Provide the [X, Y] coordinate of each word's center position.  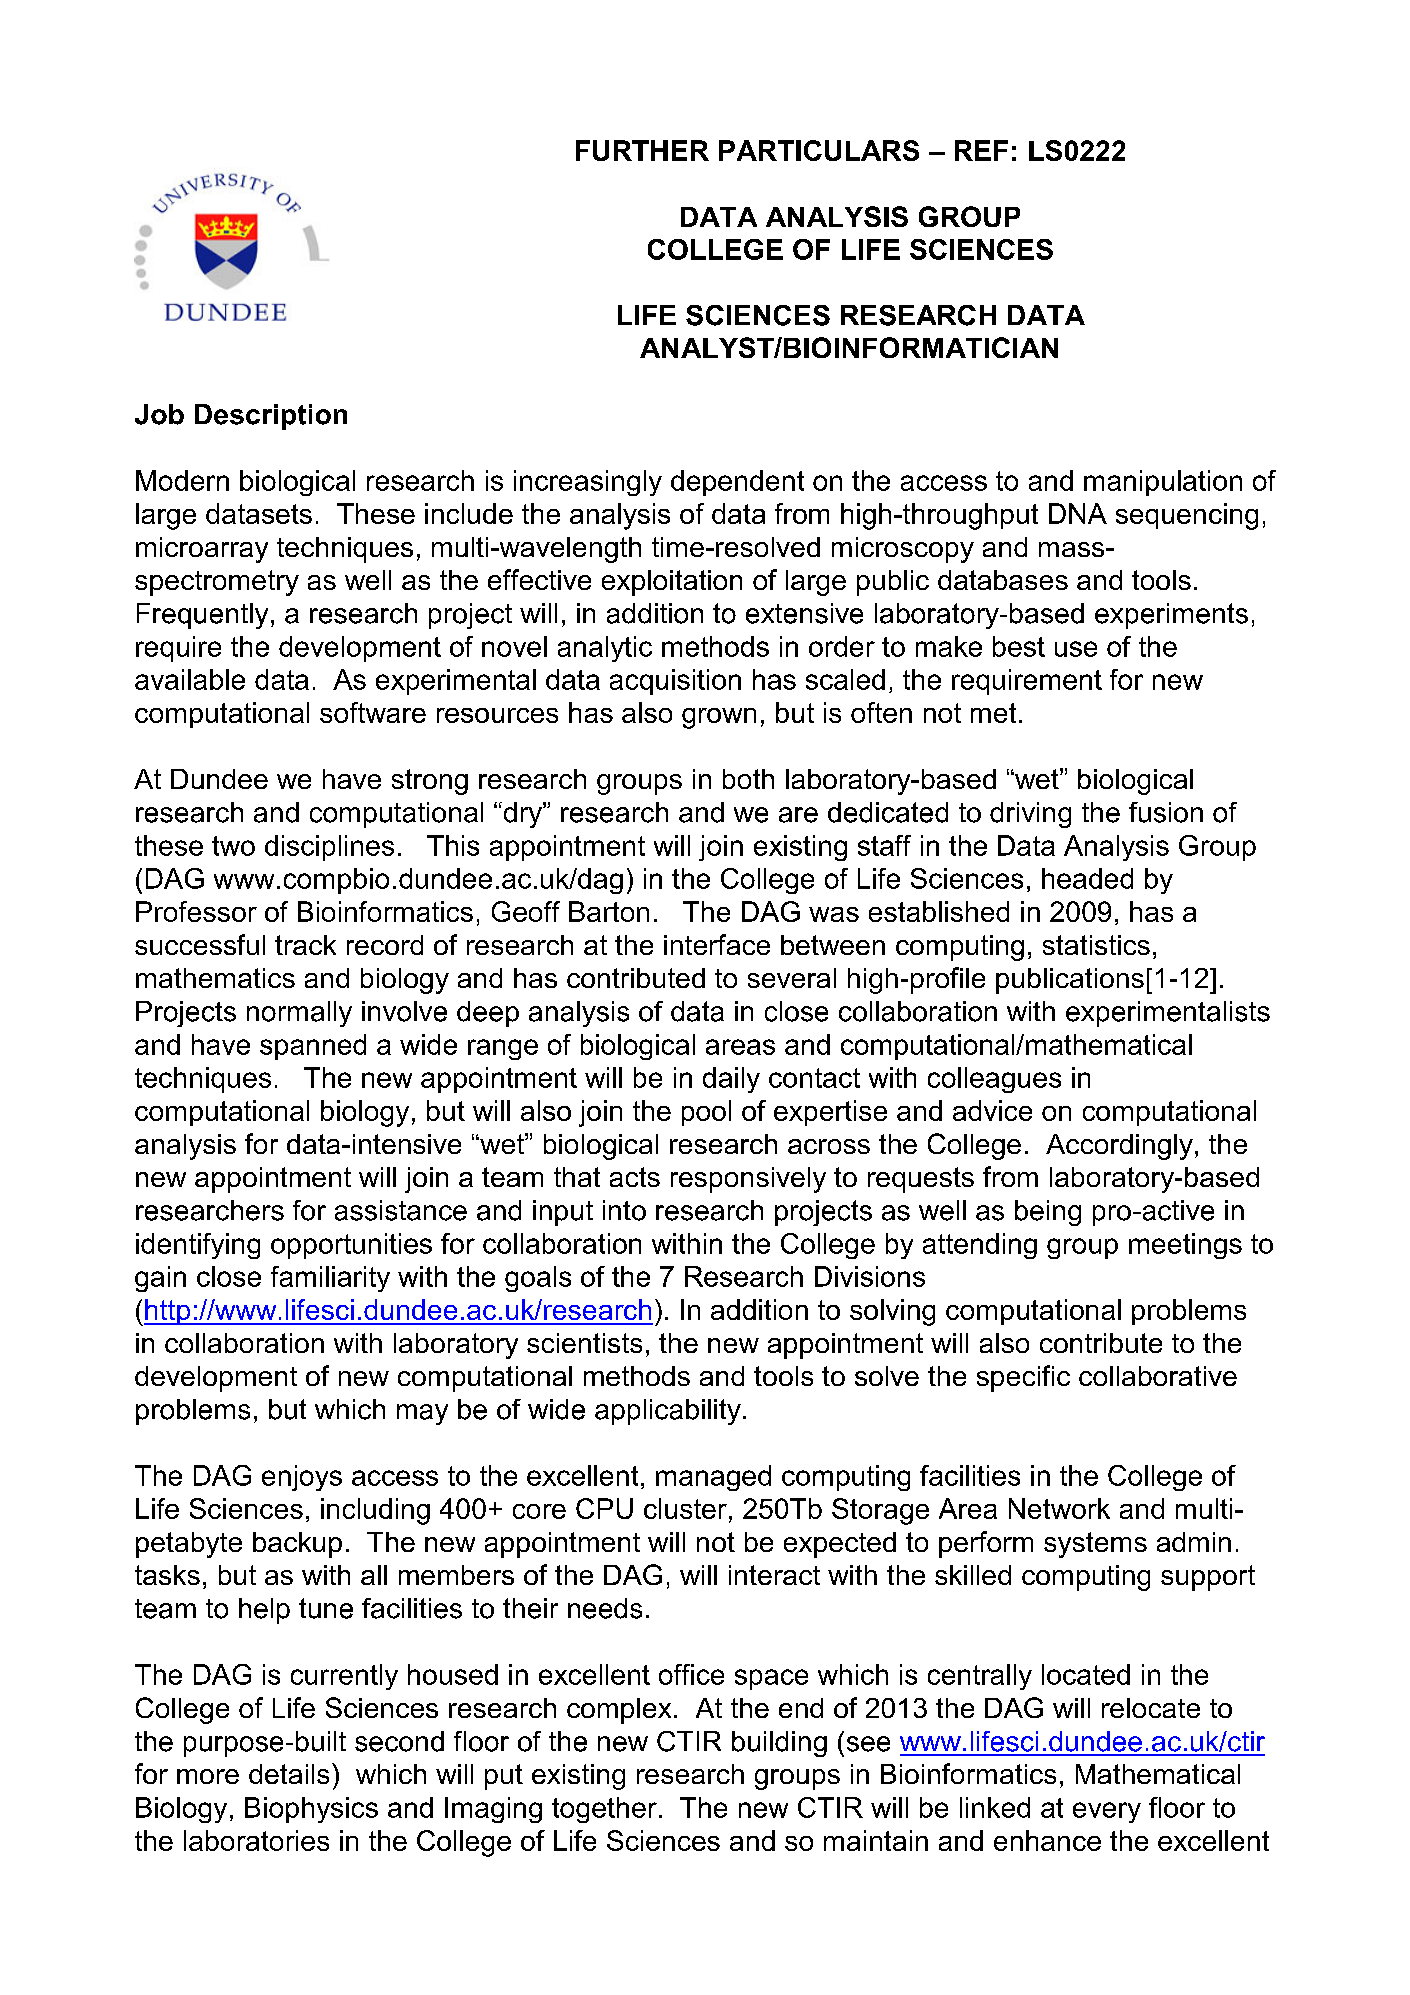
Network [1059, 1508]
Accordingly [1119, 1147]
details [289, 1774]
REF [981, 150]
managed [713, 1478]
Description [271, 417]
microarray [202, 550]
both [748, 779]
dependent [737, 483]
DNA [1078, 513]
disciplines [329, 848]
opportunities [351, 1246]
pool [706, 1113]
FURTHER [642, 150]
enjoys [302, 1478]
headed [1087, 878]
